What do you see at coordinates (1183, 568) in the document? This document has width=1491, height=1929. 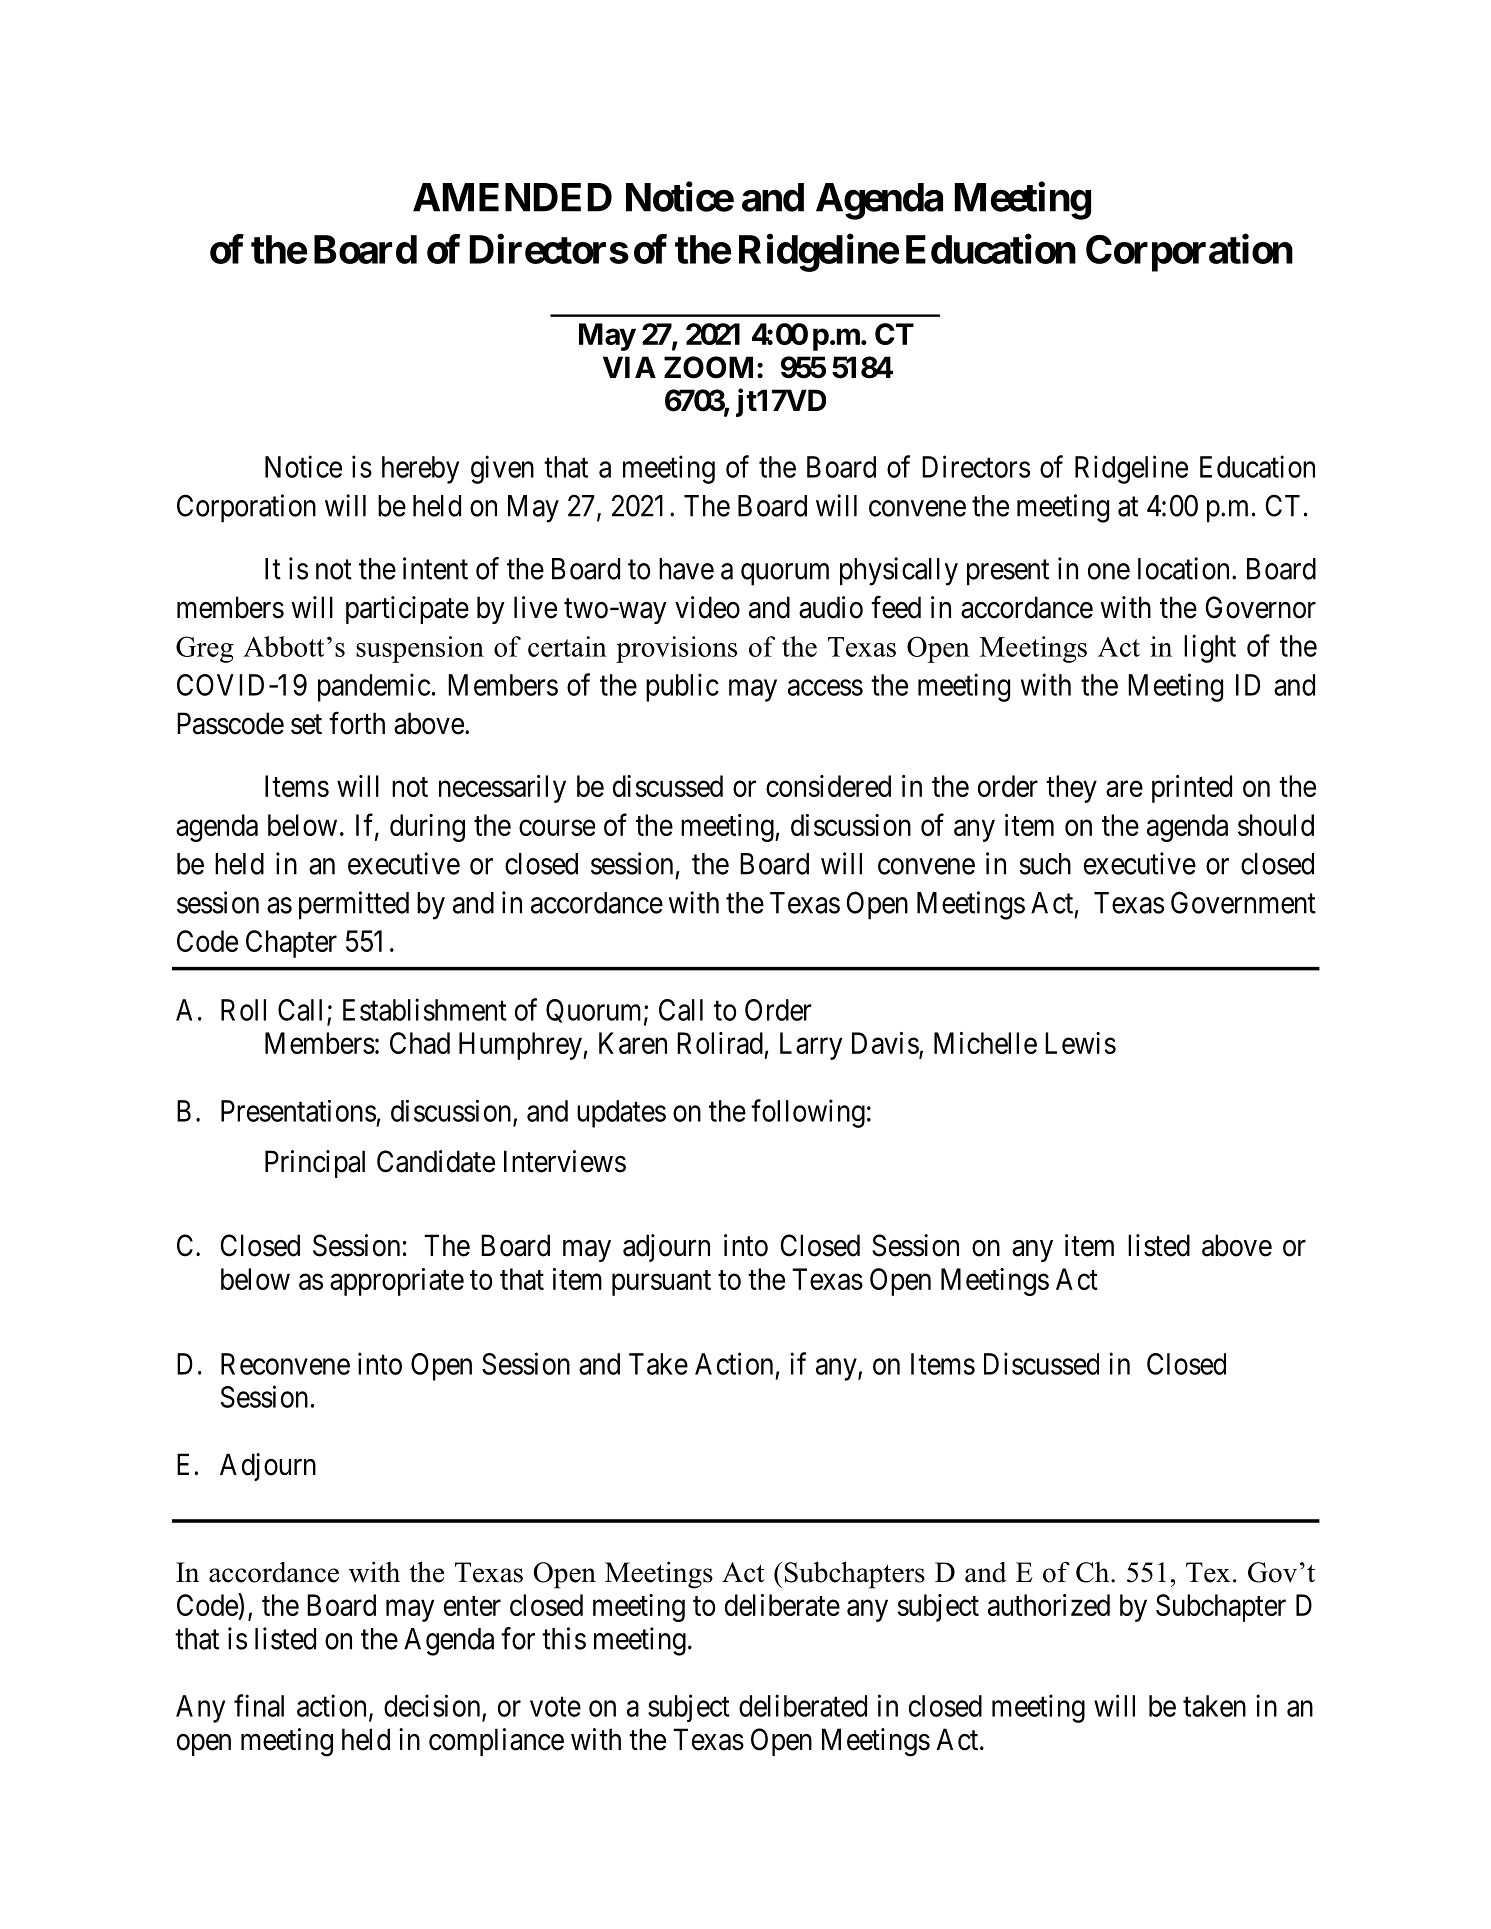 I see `location` at bounding box center [1183, 568].
